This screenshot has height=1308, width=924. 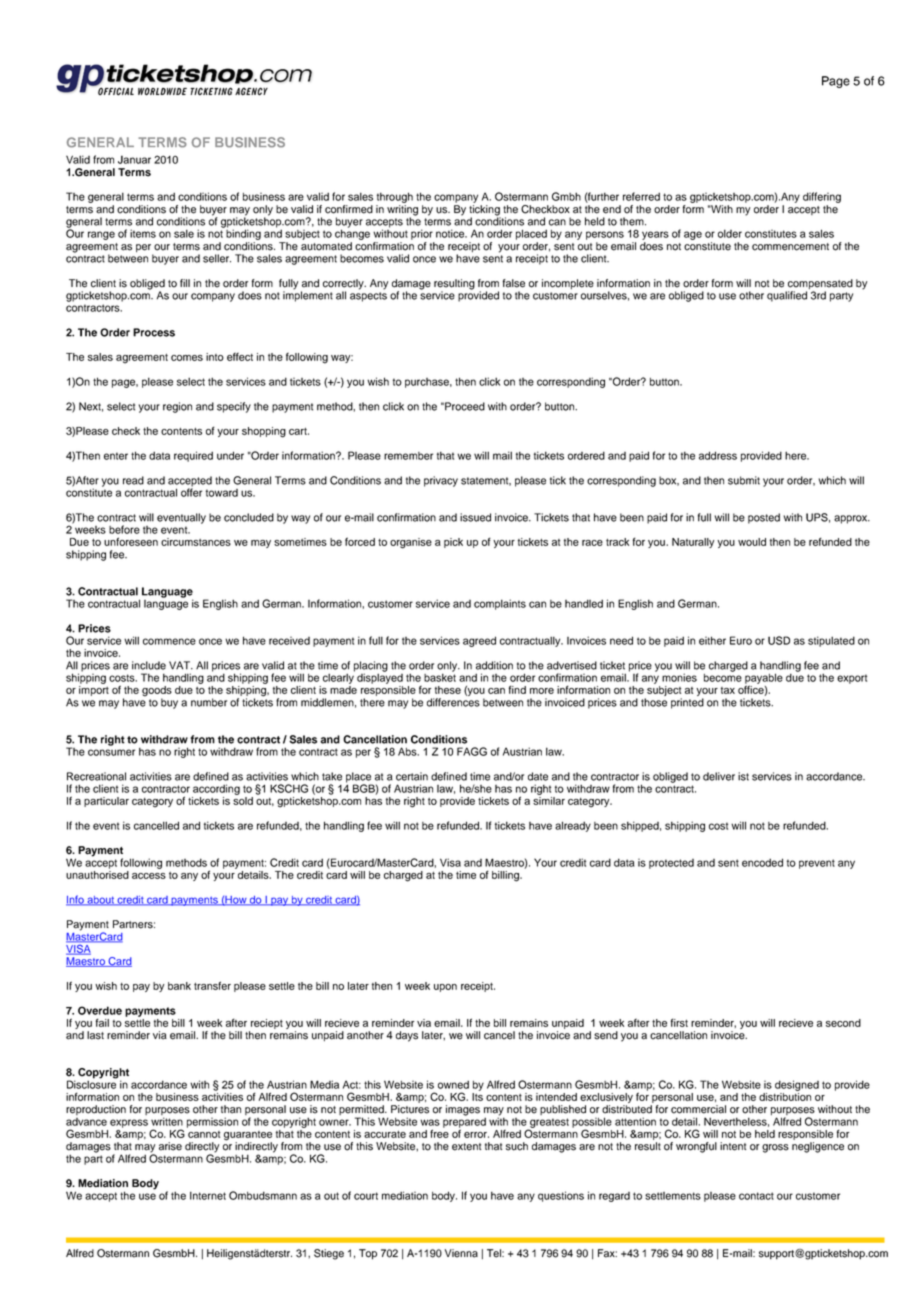 I want to click on access, so click(x=149, y=876).
